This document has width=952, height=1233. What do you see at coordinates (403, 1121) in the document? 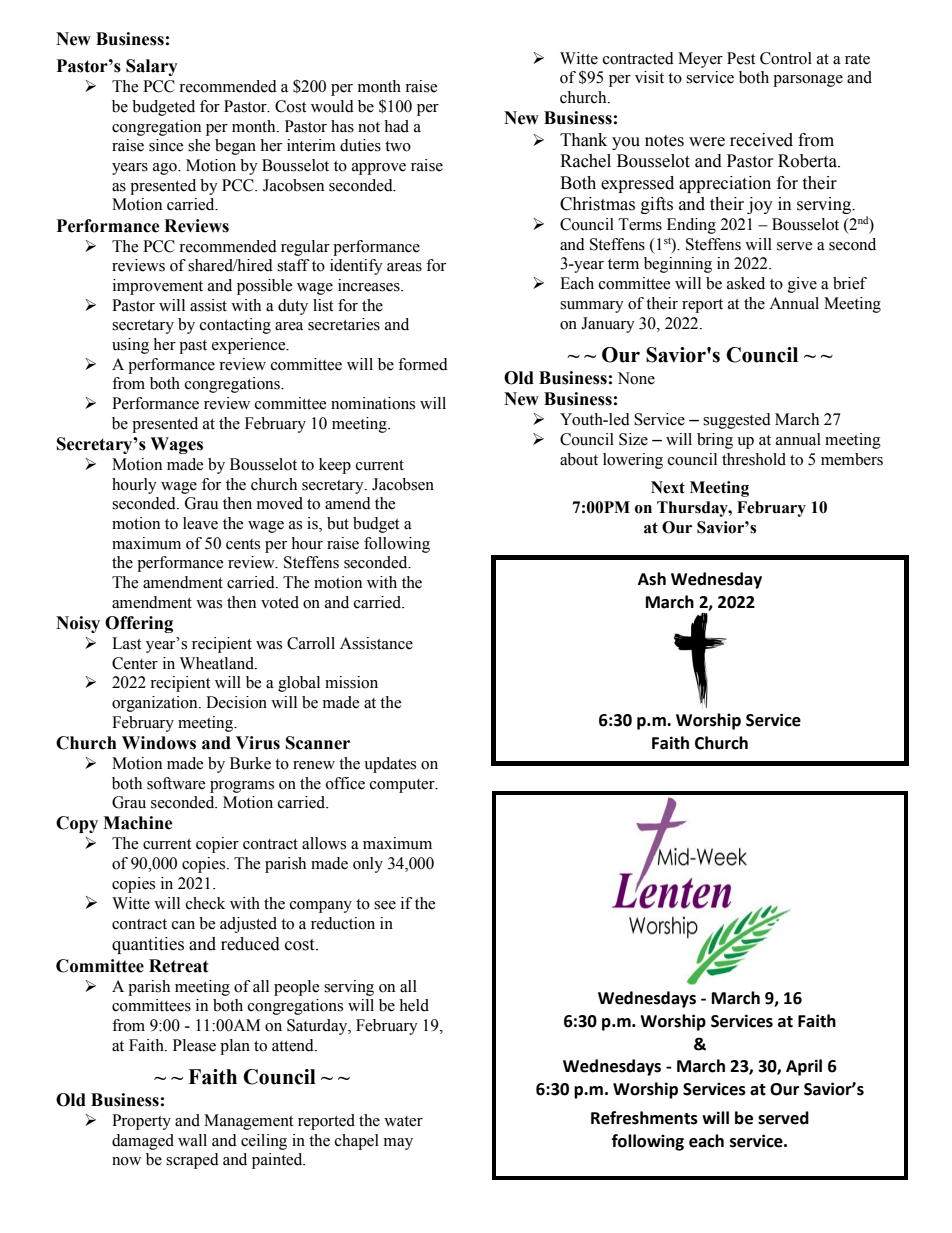
I see `water` at bounding box center [403, 1121].
